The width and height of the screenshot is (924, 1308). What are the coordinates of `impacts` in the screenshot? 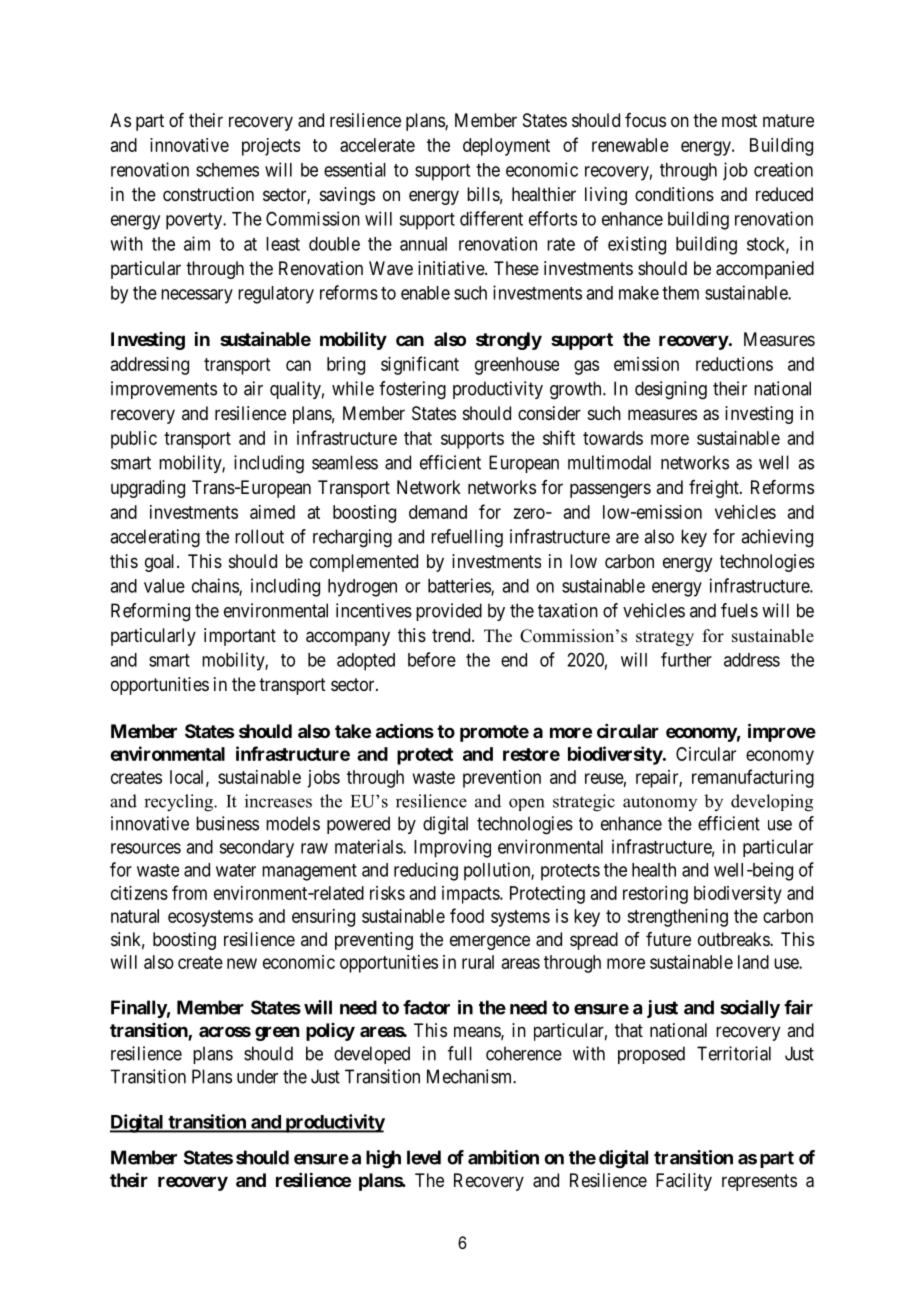 It's located at (471, 895).
